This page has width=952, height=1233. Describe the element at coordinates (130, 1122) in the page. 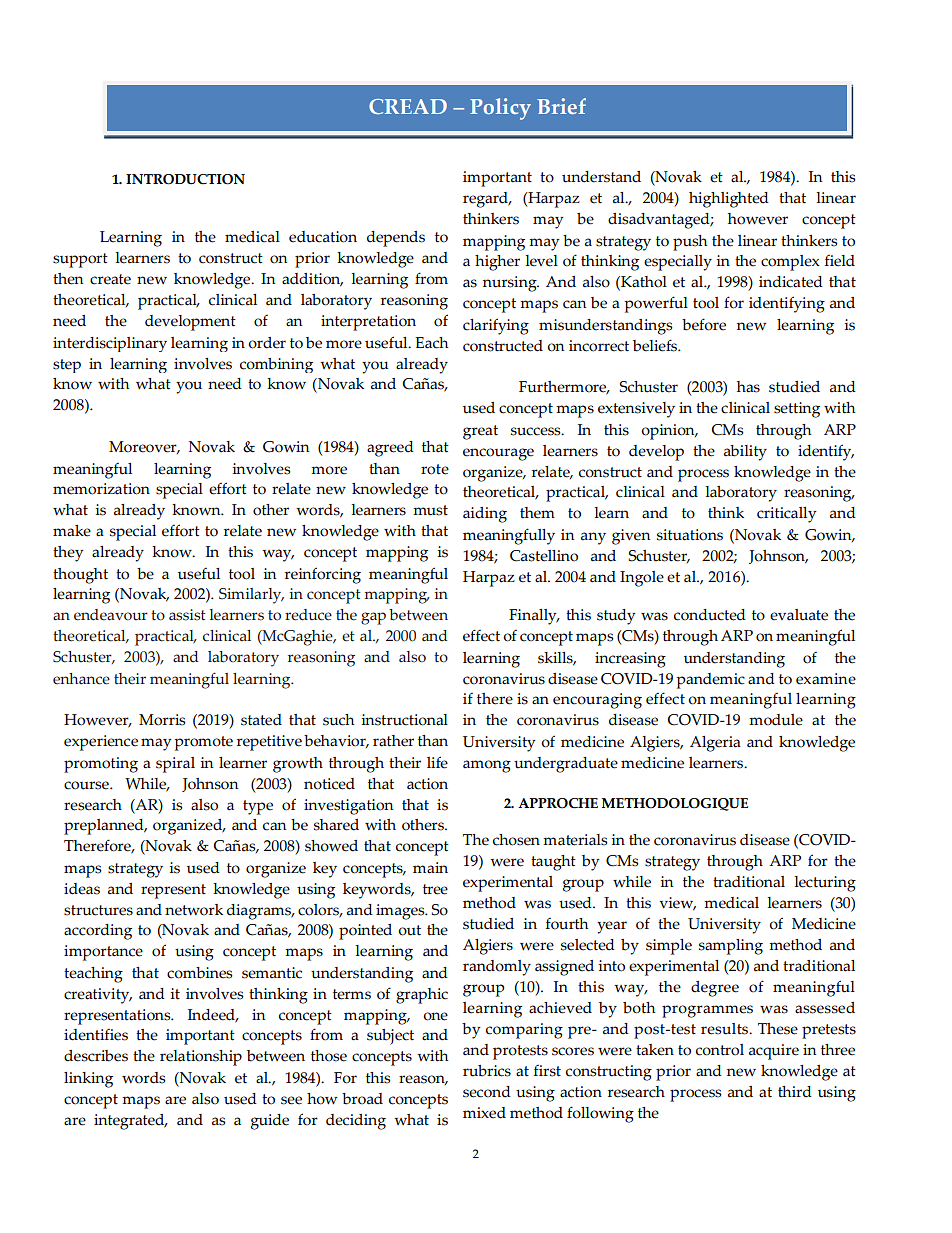

I see `integrated` at that location.
